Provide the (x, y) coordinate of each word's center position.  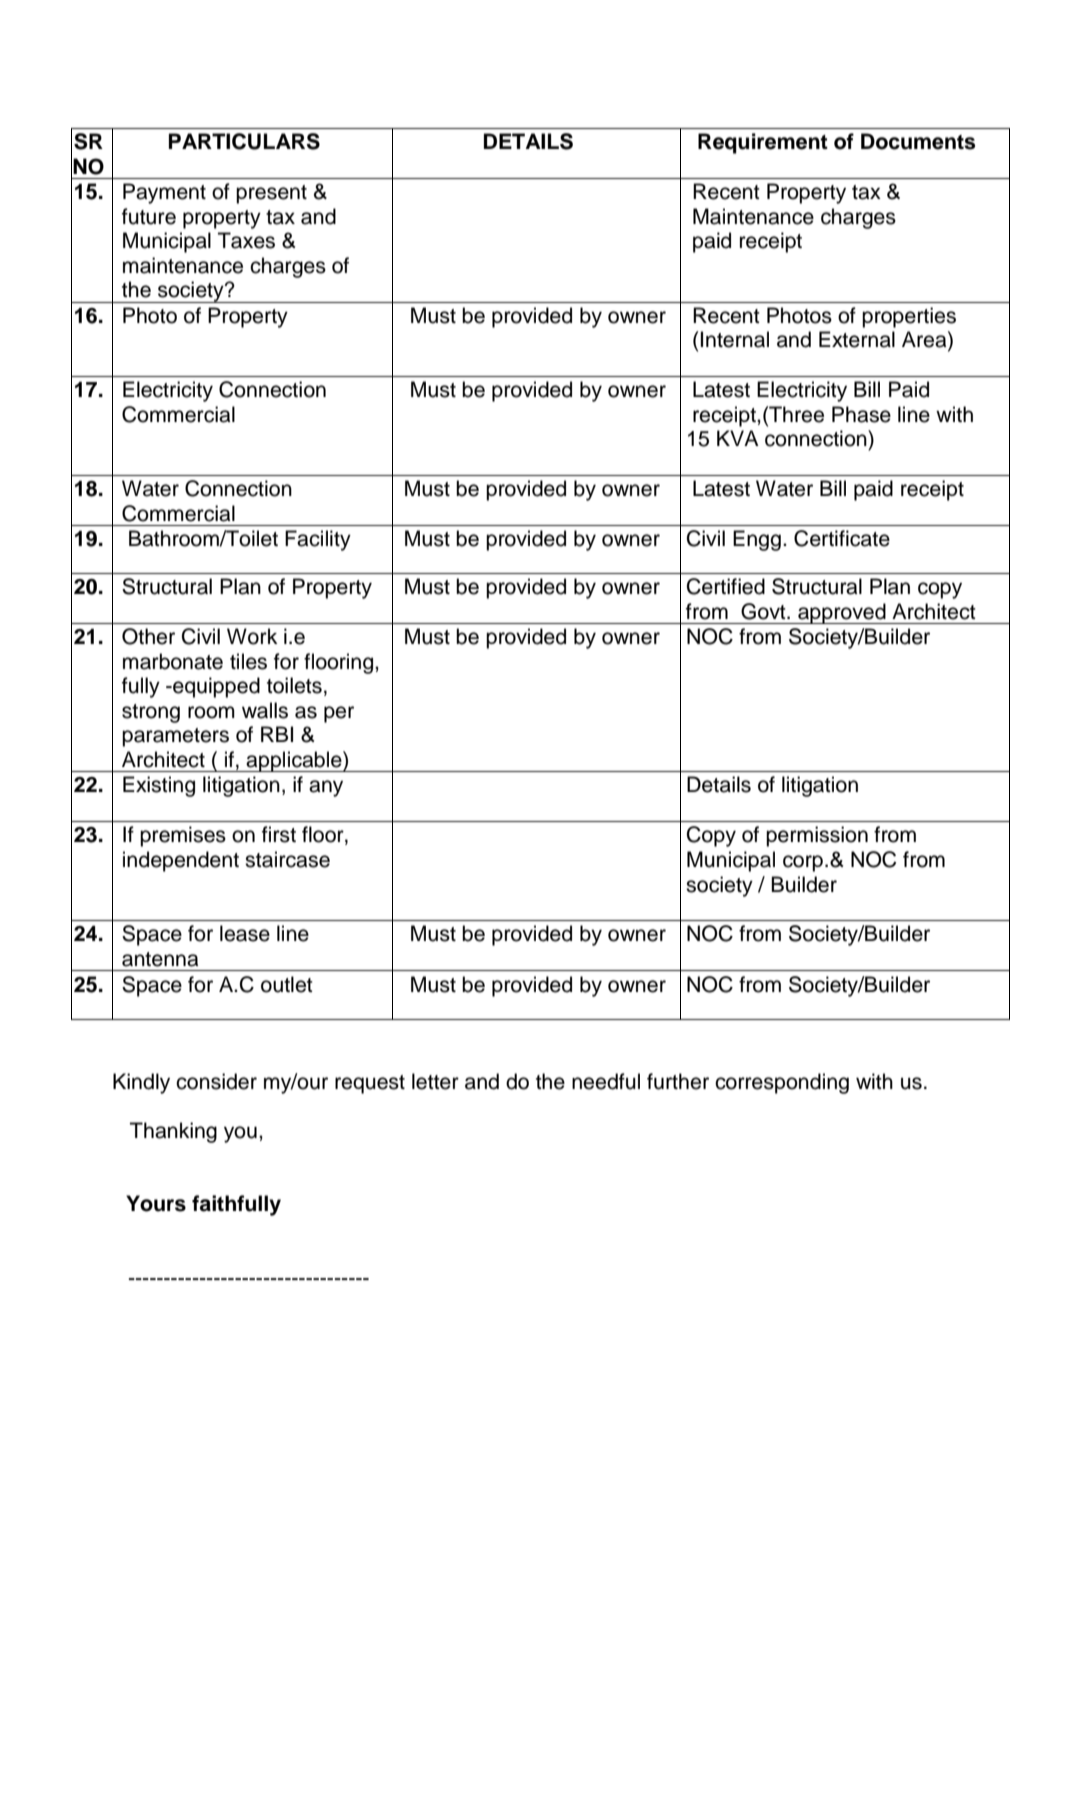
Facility (318, 540)
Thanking (173, 1132)
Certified (726, 586)
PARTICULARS (244, 141)
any (326, 788)
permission (817, 836)
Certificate (842, 538)
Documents (918, 141)
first (279, 834)
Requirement (763, 143)
